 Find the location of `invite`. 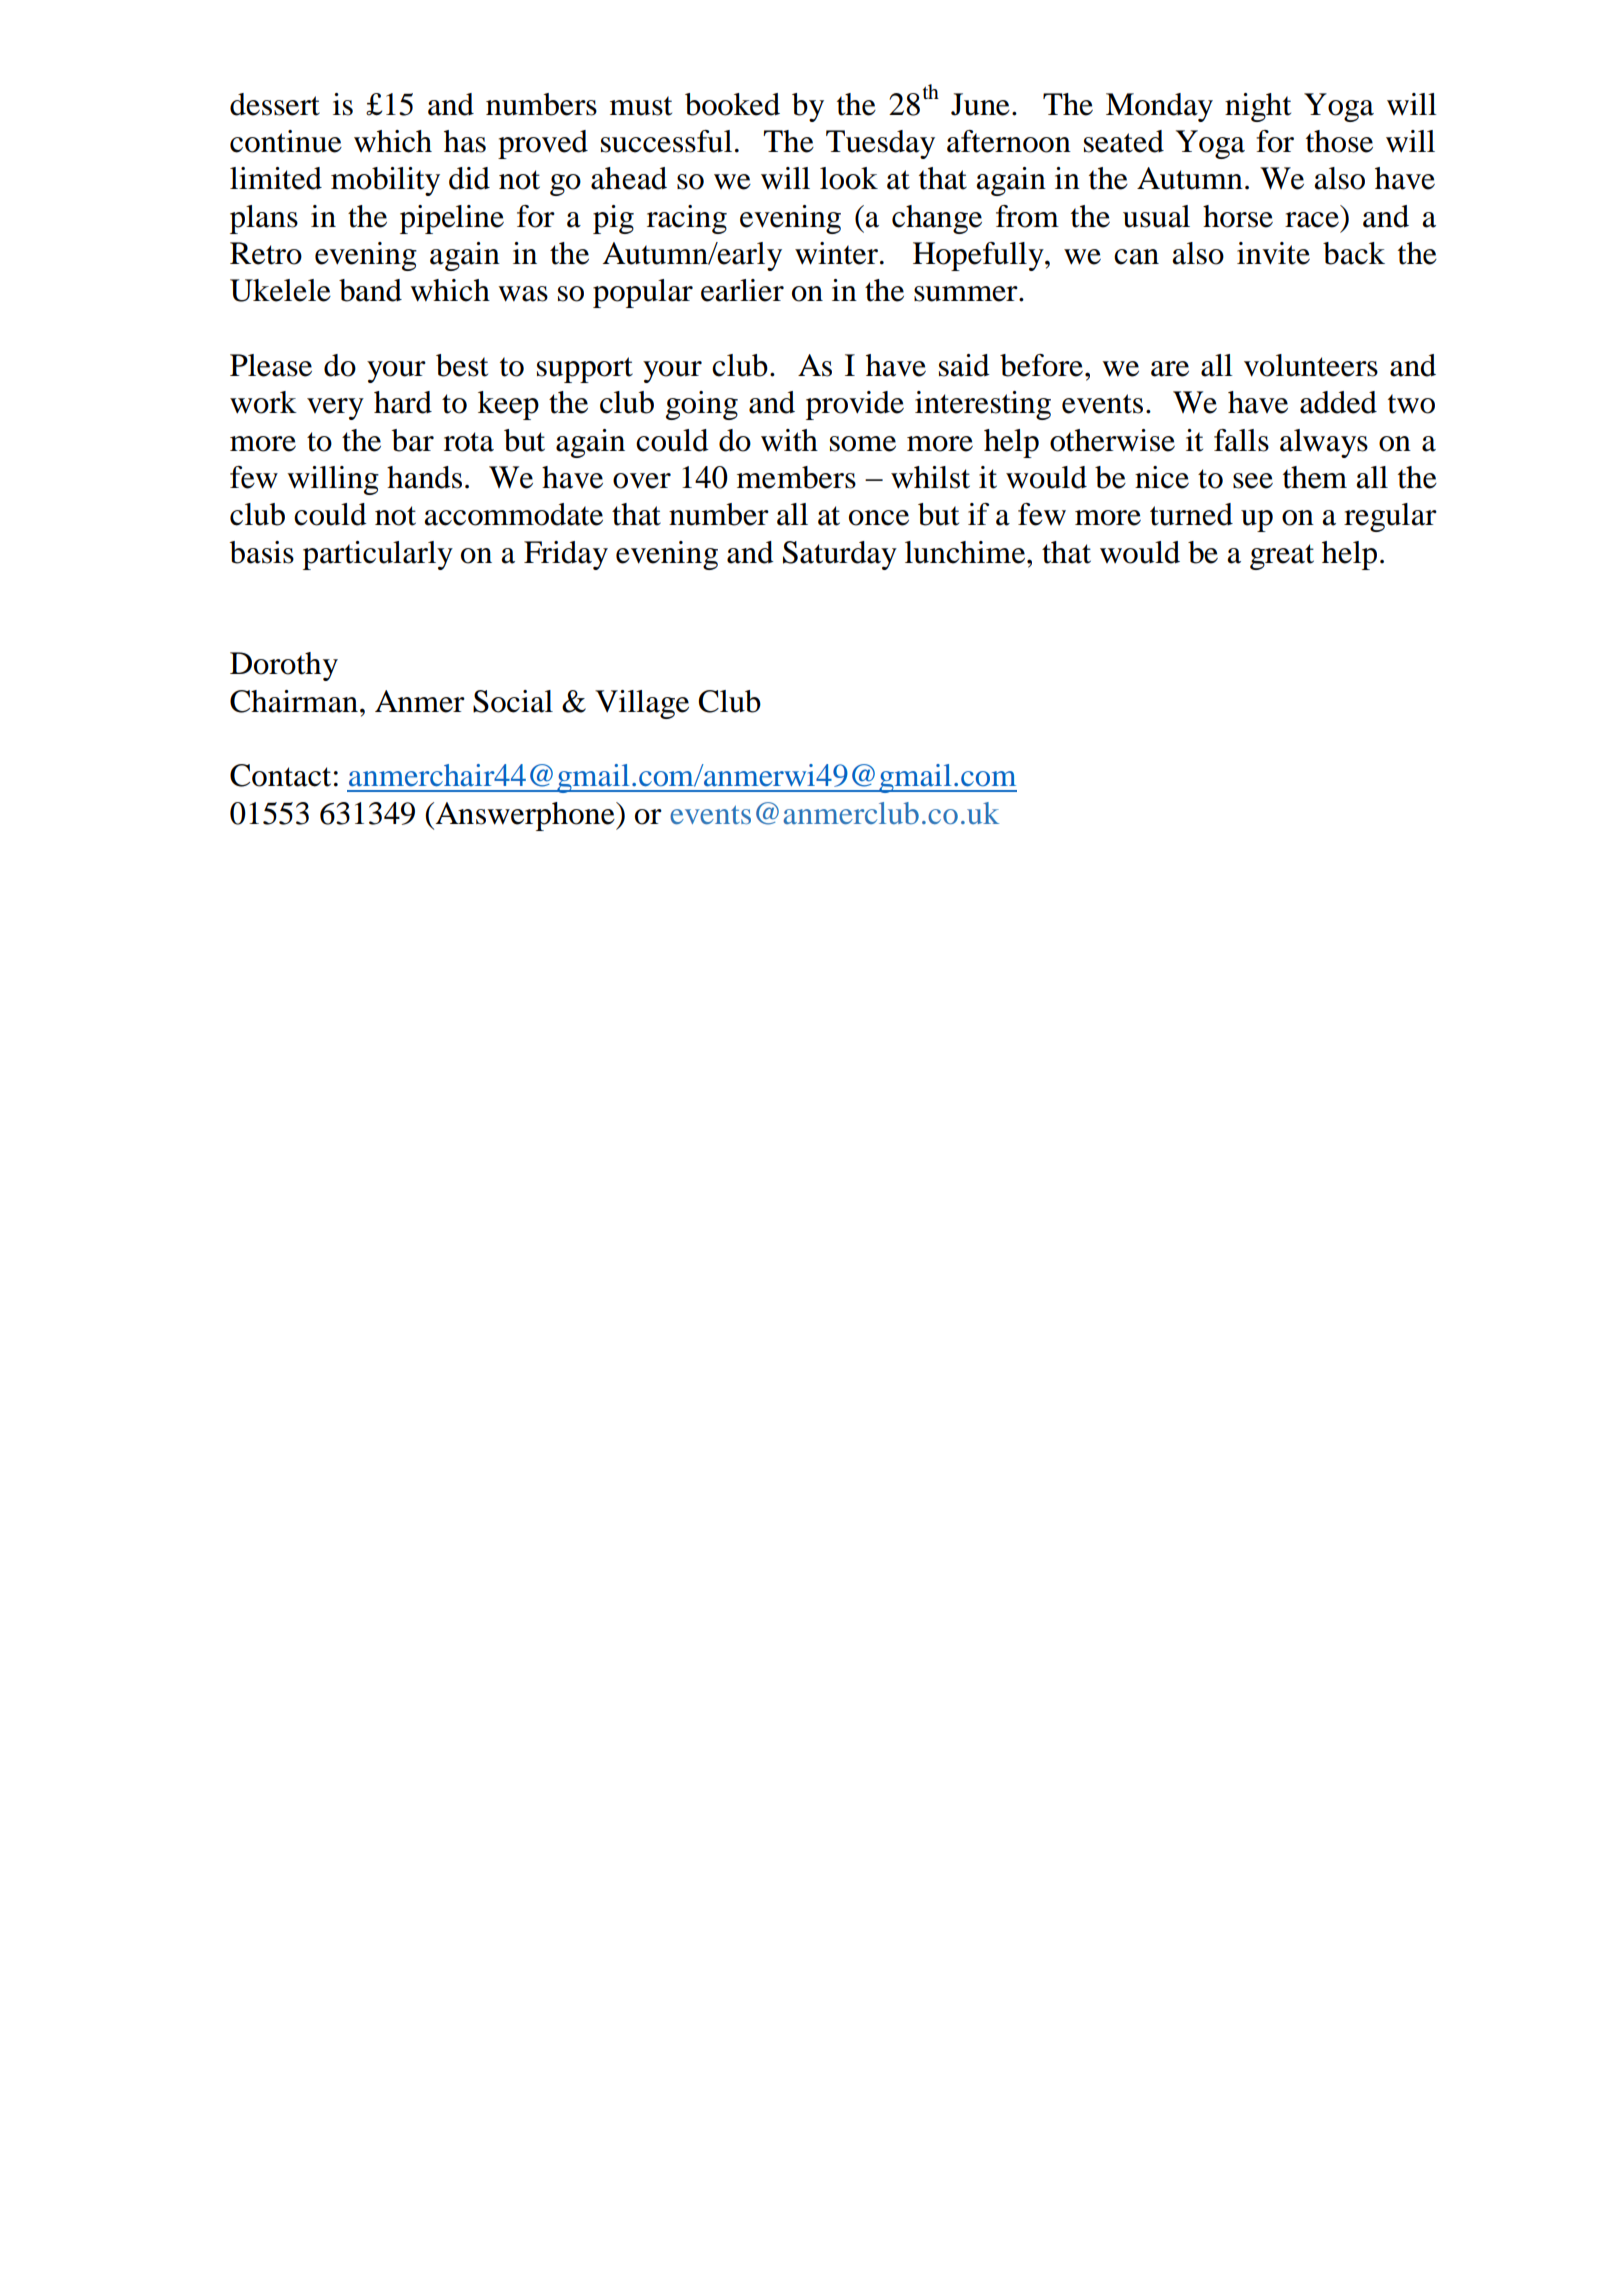

invite is located at coordinates (1273, 253).
